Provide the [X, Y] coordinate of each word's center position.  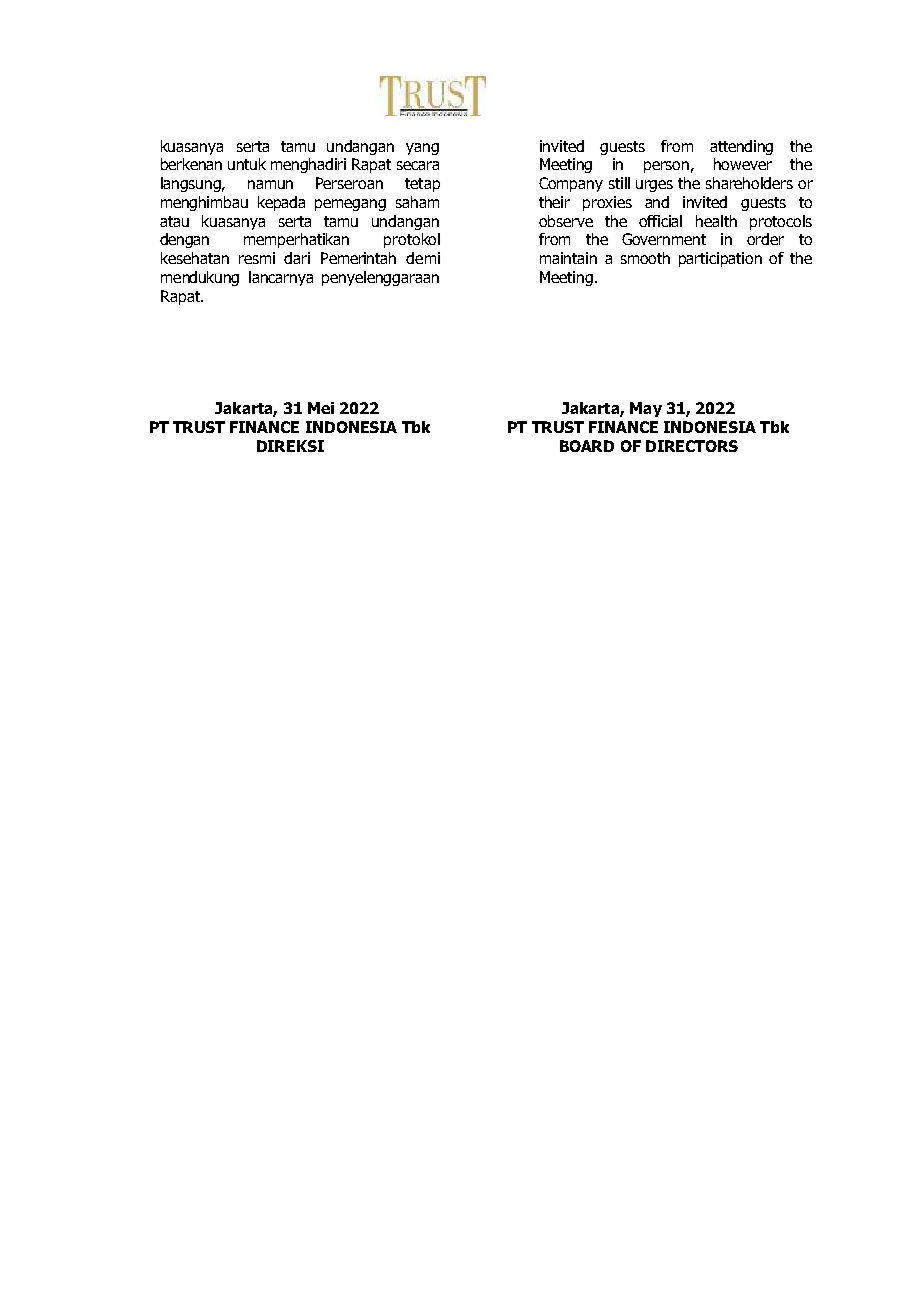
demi [423, 258]
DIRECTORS [692, 446]
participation [720, 259]
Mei [321, 408]
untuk [247, 164]
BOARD [587, 446]
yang [422, 149]
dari [297, 258]
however [743, 164]
